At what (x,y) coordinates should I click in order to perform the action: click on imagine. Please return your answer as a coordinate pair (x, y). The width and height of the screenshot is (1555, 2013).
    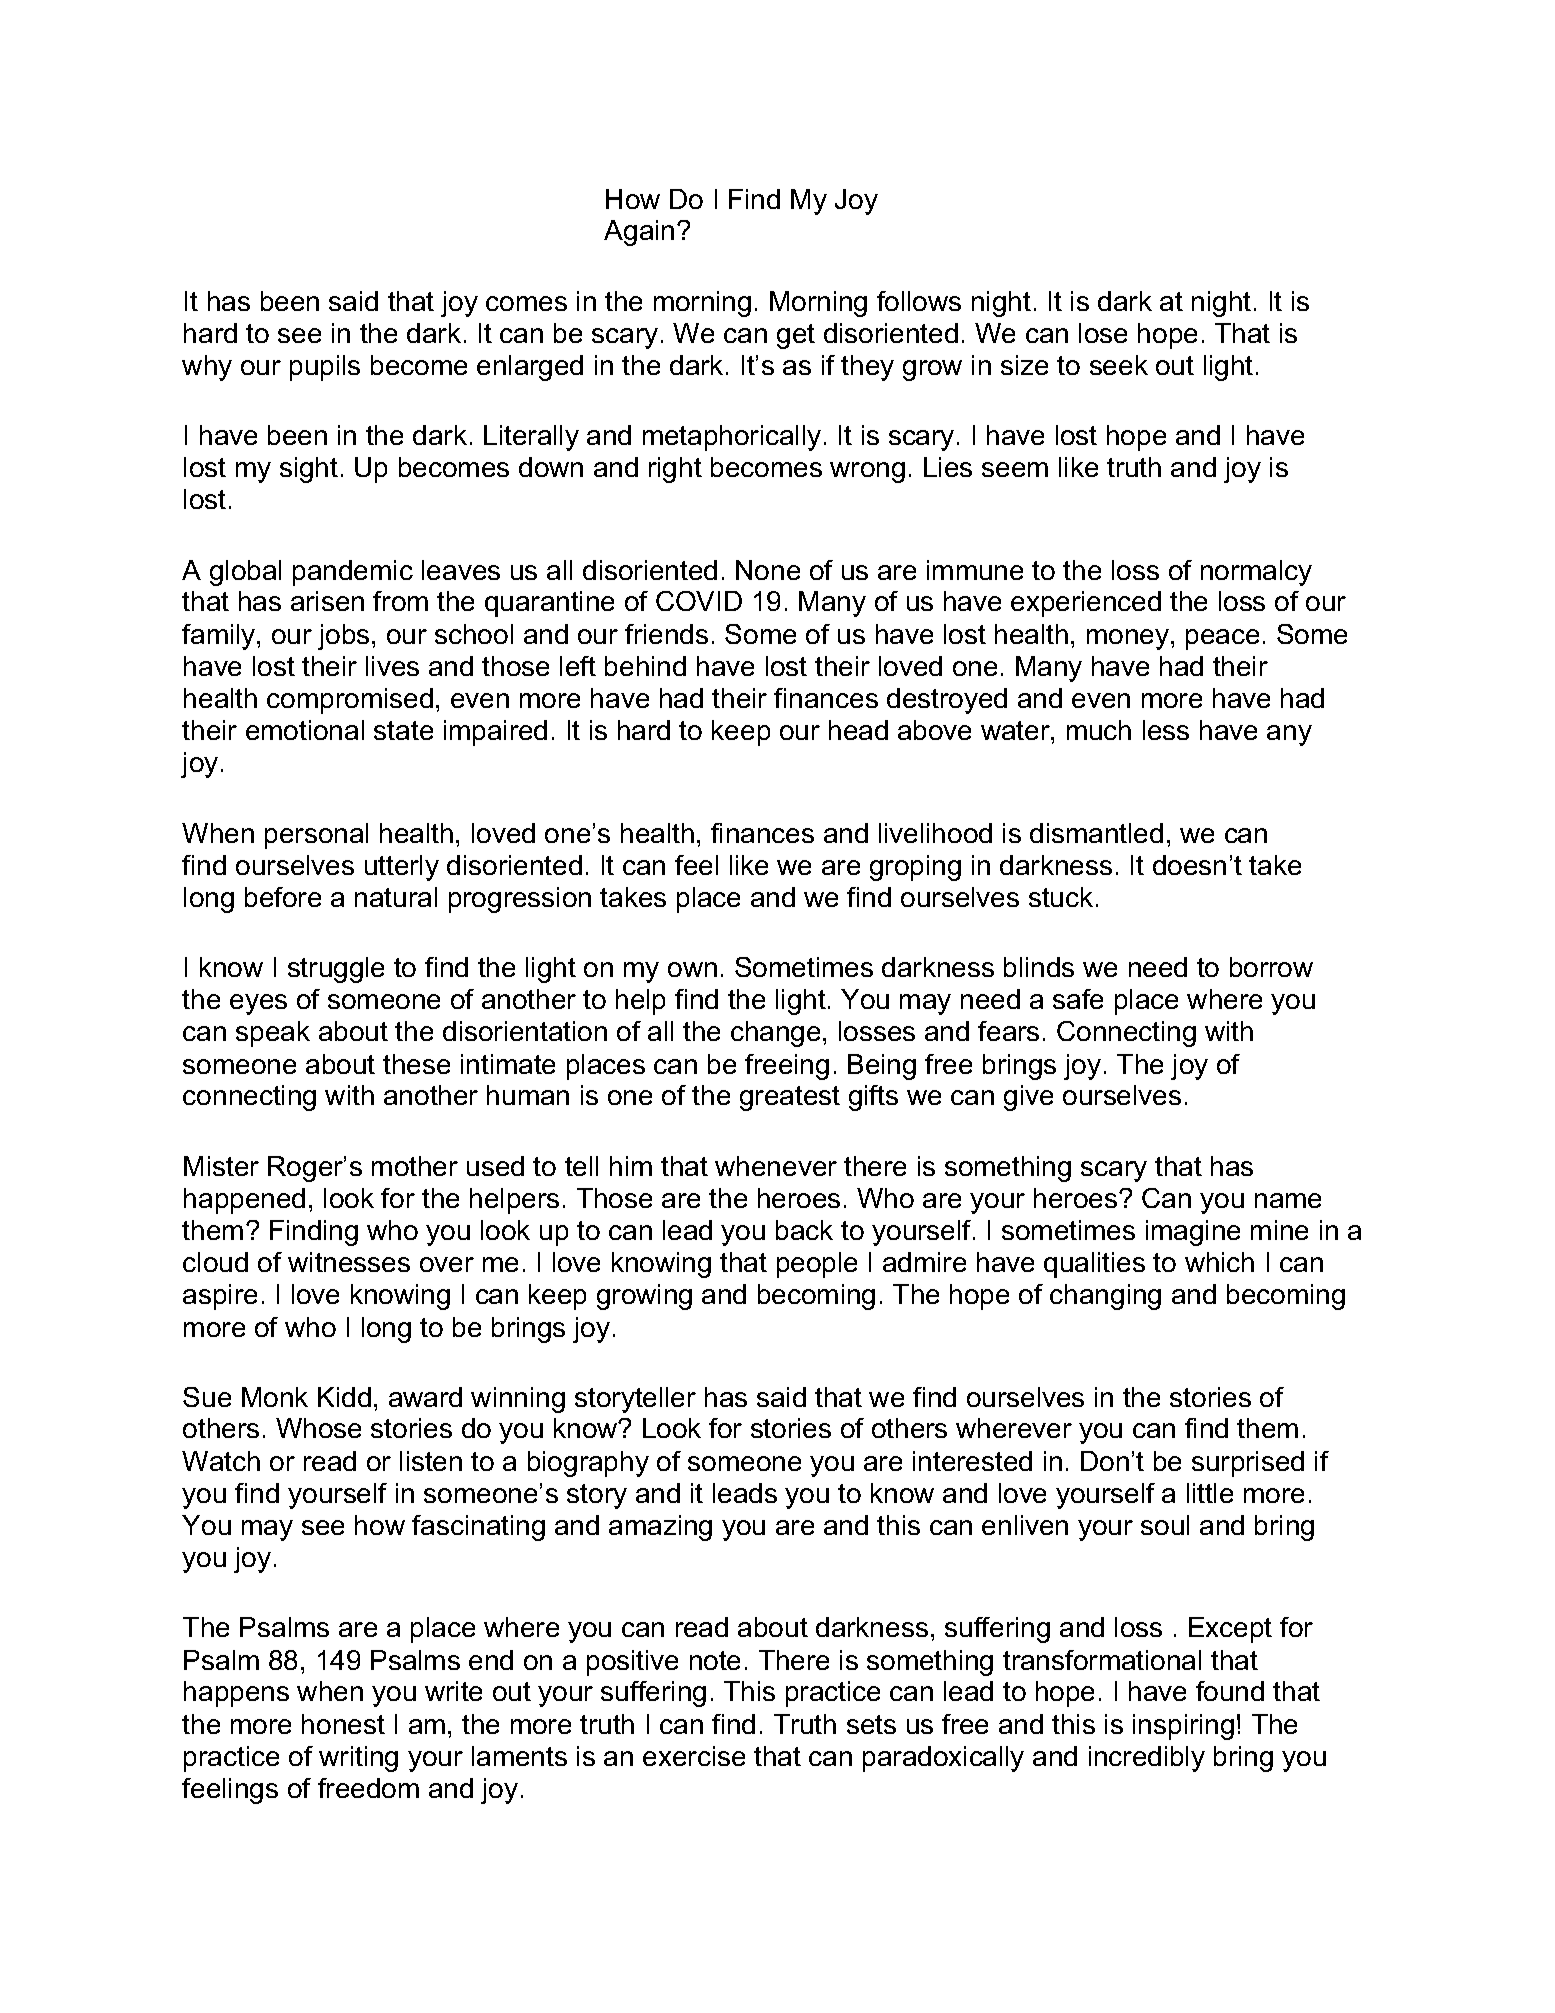
    Looking at the image, I should click on (1193, 1233).
